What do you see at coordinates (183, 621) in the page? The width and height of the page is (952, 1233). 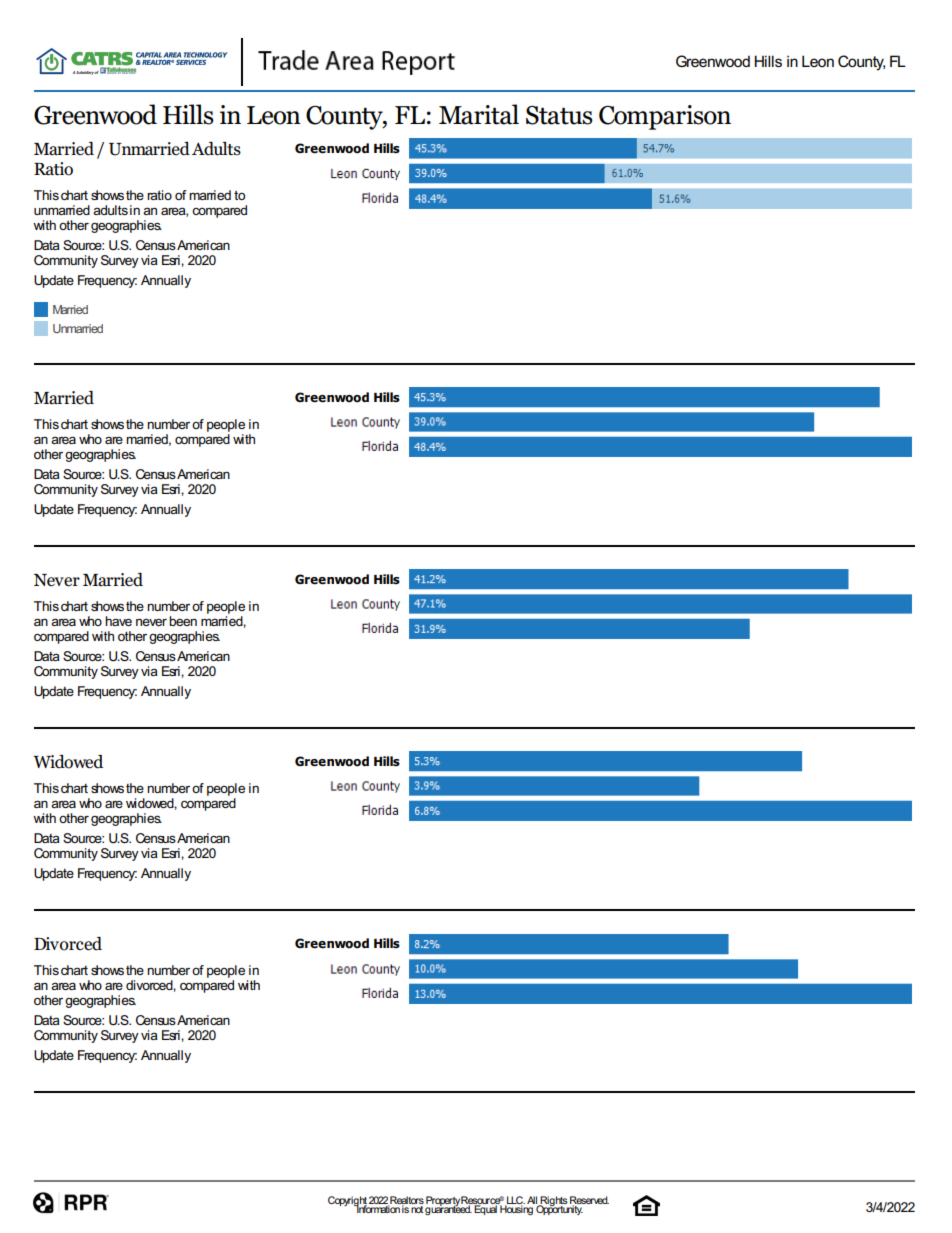 I see `been` at bounding box center [183, 621].
